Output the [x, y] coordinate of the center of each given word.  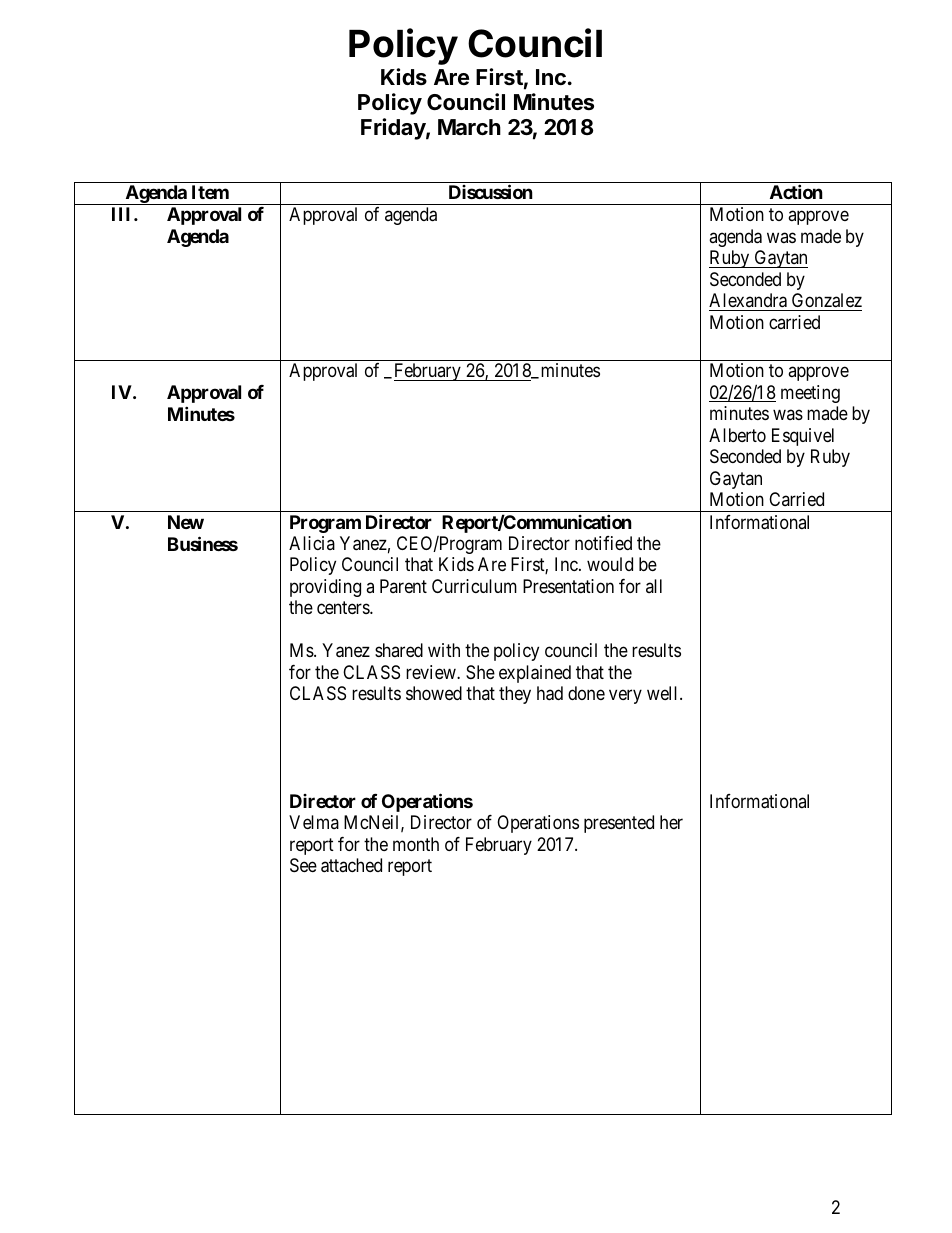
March [469, 127]
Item [210, 192]
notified [603, 543]
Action [796, 191]
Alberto [737, 435]
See [303, 865]
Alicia [312, 543]
